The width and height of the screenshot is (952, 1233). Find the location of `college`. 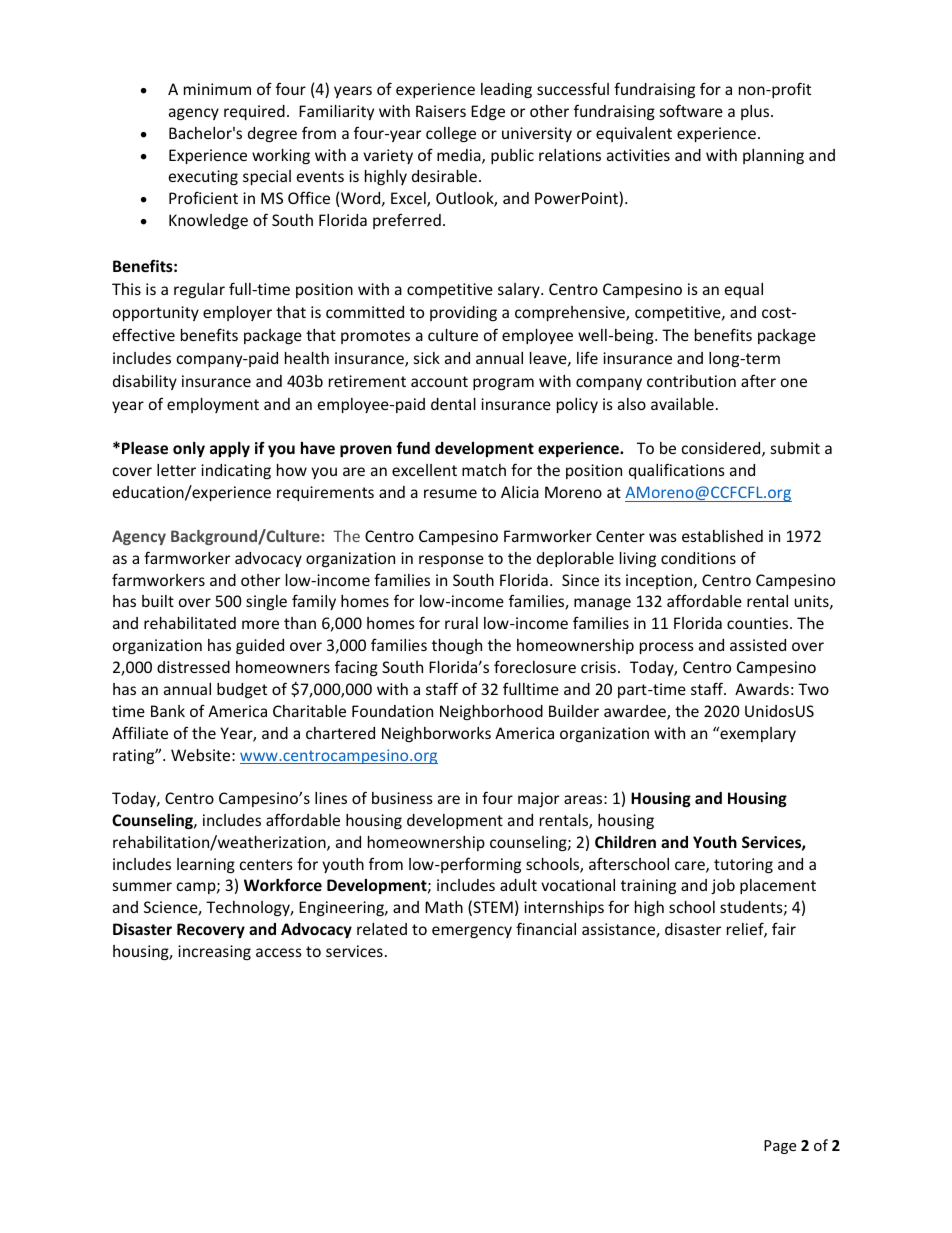

college is located at coordinates (451, 134).
